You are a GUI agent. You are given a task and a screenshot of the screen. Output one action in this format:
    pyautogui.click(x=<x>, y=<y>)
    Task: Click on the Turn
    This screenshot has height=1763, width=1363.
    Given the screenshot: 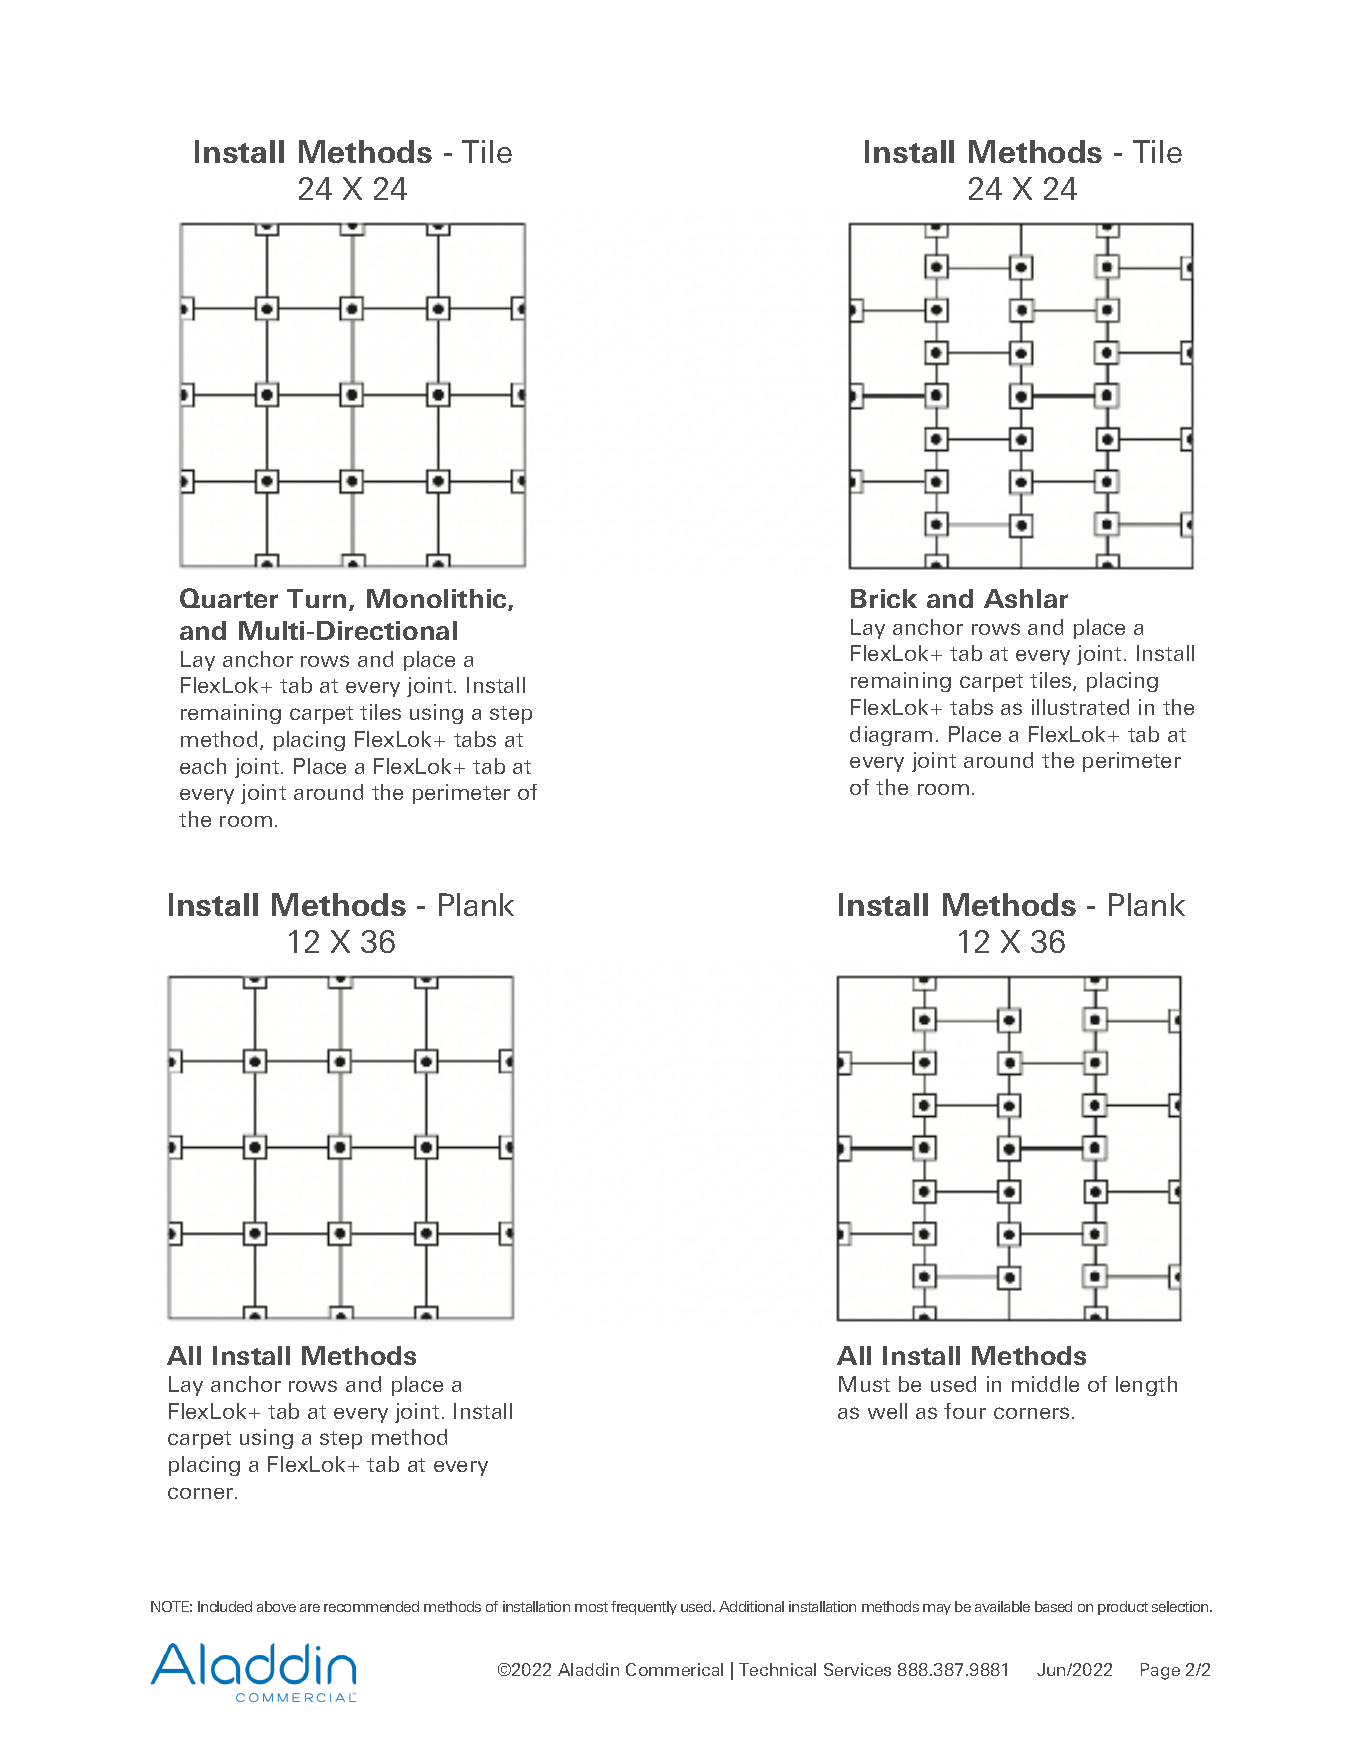 What is the action you would take?
    pyautogui.click(x=316, y=598)
